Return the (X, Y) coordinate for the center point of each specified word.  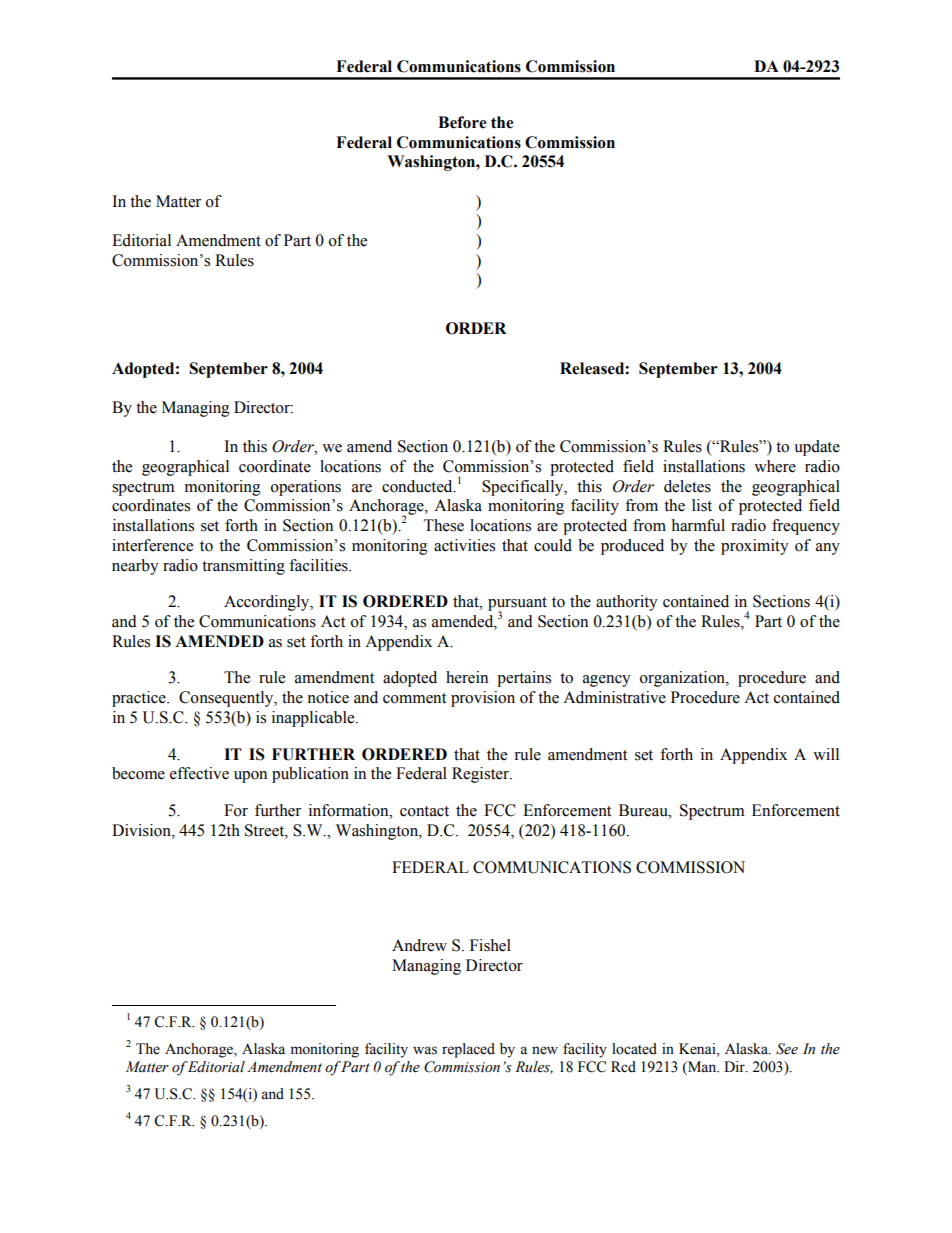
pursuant (517, 605)
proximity (755, 547)
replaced (468, 1050)
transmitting (243, 567)
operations (306, 488)
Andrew (419, 945)
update (817, 448)
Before (462, 122)
